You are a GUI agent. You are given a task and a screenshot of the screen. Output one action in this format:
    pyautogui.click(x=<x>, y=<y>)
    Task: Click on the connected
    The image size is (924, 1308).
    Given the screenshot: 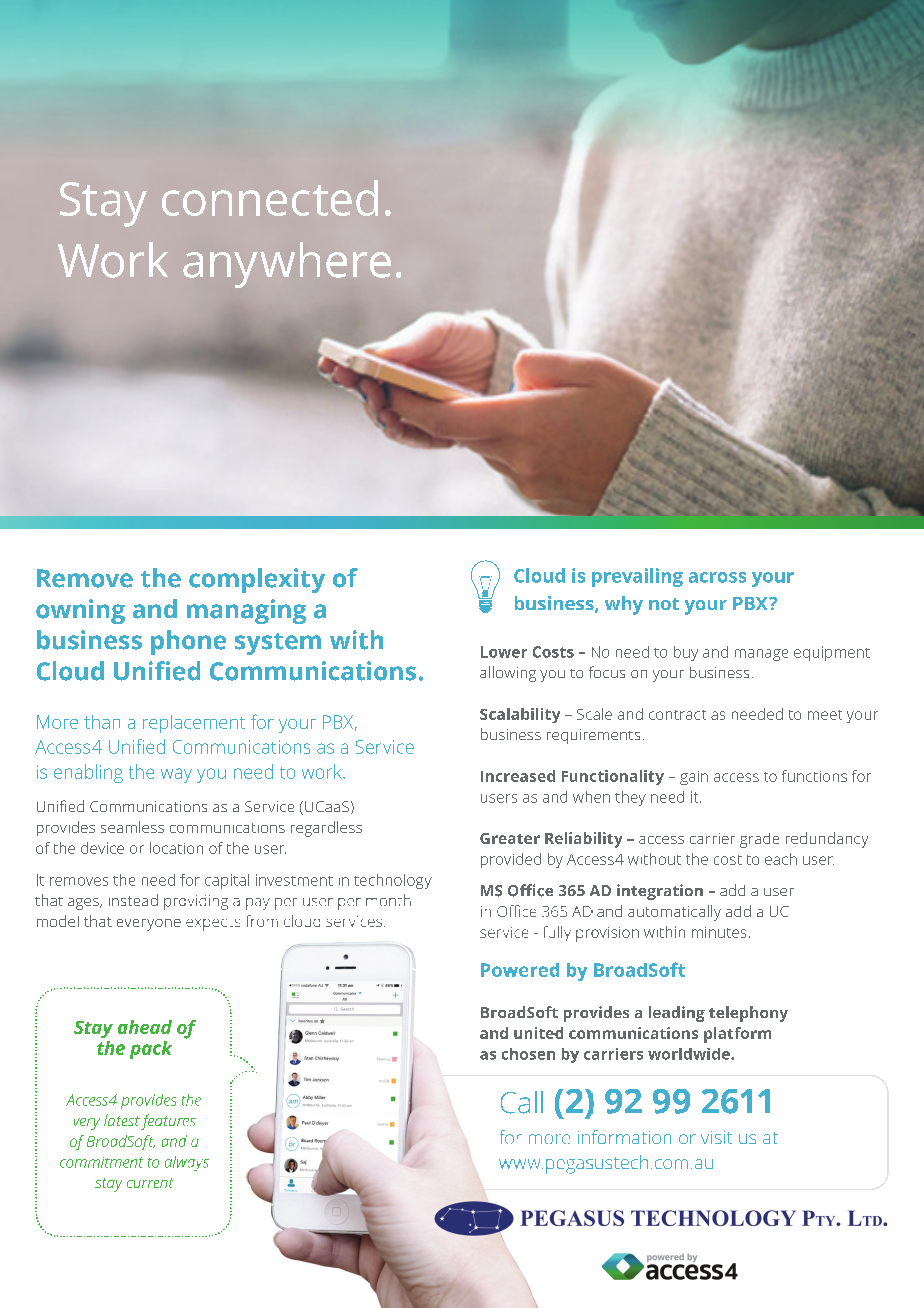 What is the action you would take?
    pyautogui.click(x=270, y=198)
